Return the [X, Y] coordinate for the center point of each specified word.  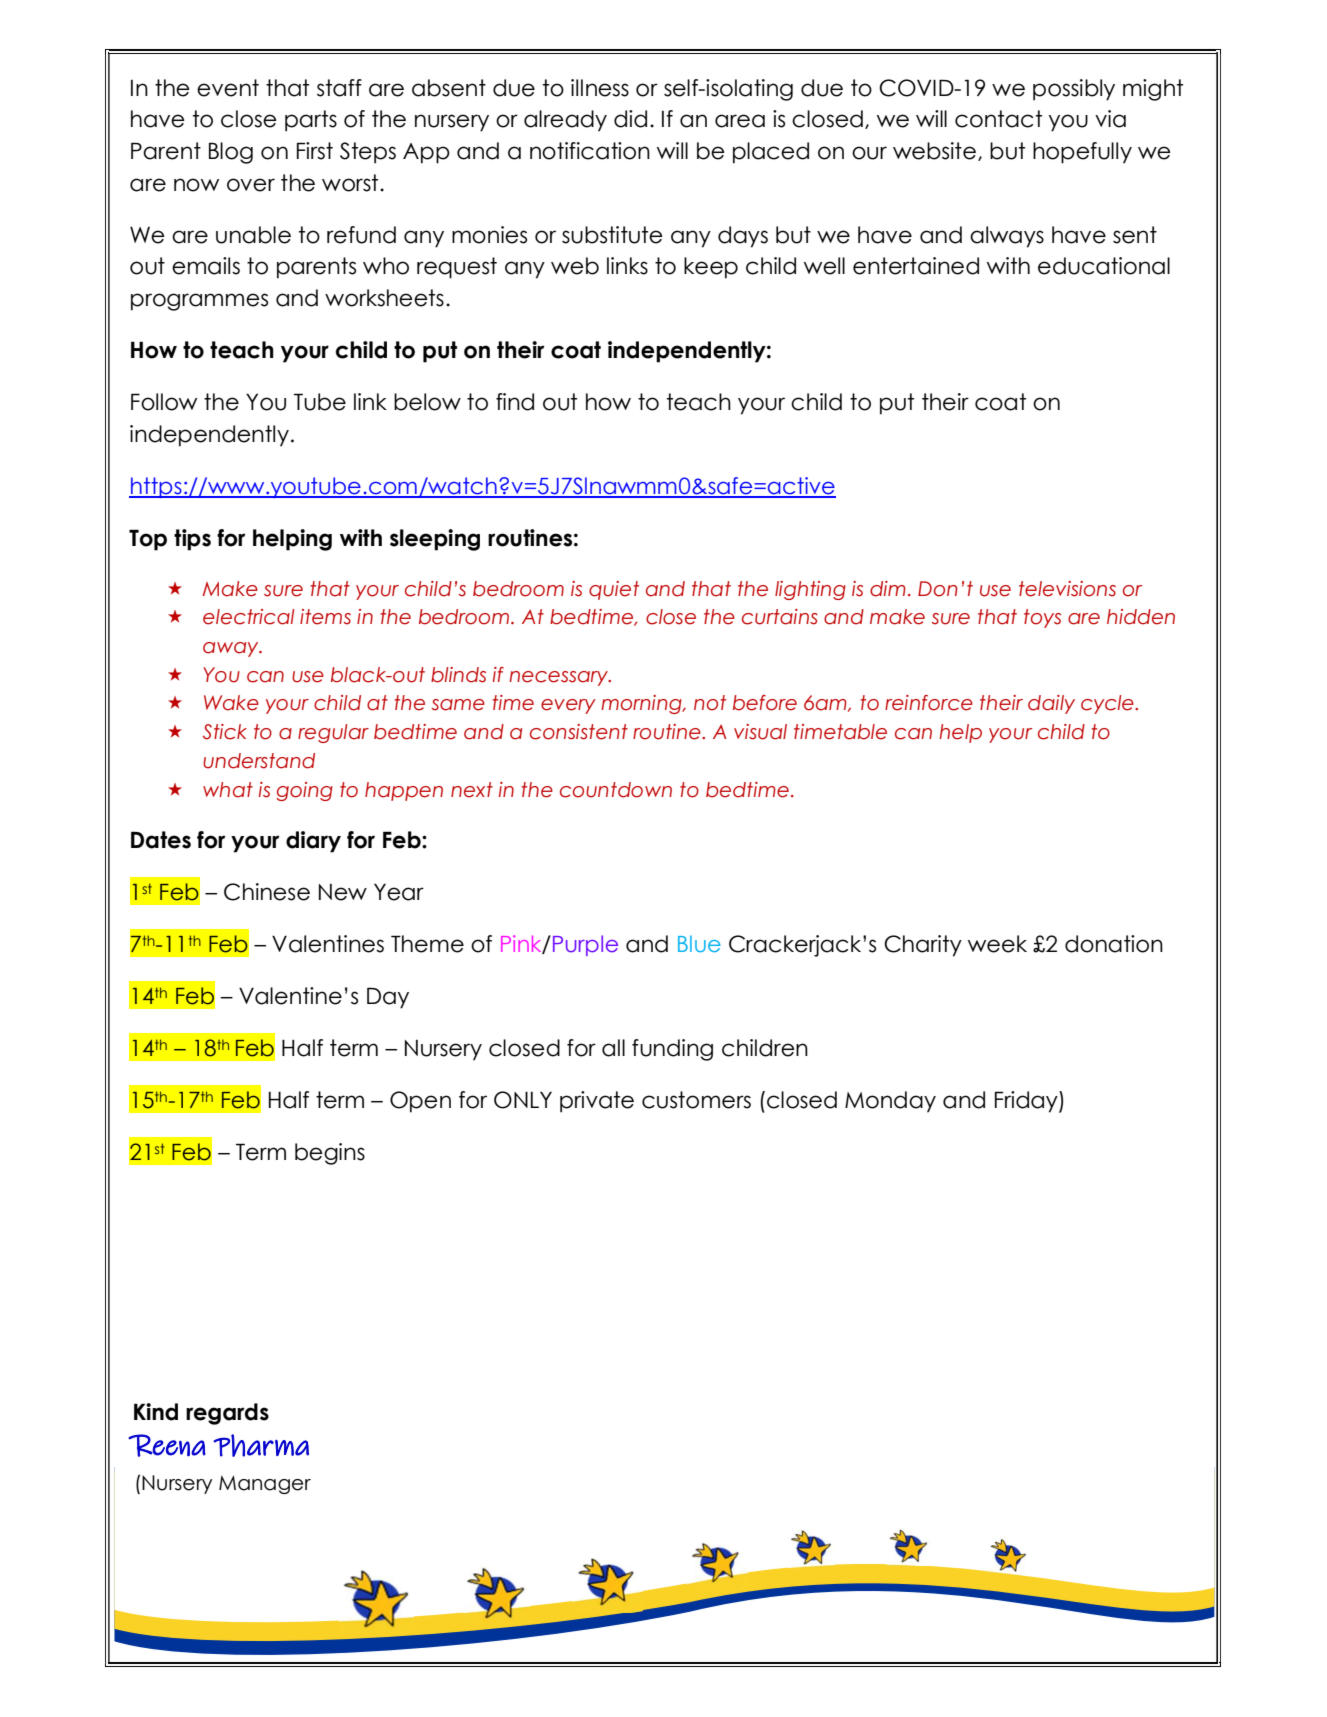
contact [998, 119]
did [630, 119]
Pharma [261, 1445]
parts [311, 121]
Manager [265, 1484]
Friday [1027, 1102]
